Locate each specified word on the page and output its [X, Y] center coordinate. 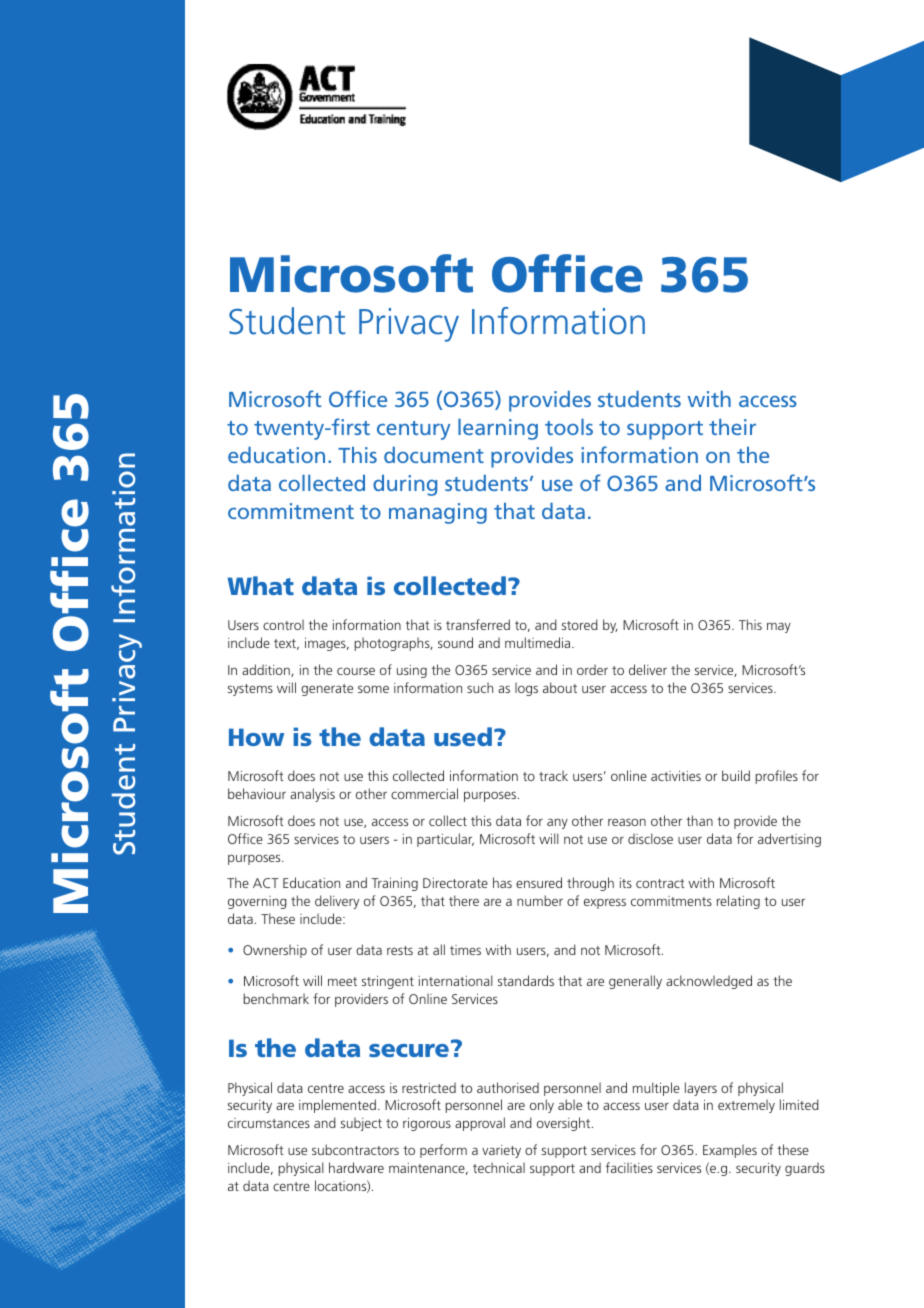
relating [738, 902]
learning [498, 429]
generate [327, 690]
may [779, 627]
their [732, 427]
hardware [356, 1167]
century [413, 430]
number [540, 900]
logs [526, 689]
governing [257, 902]
